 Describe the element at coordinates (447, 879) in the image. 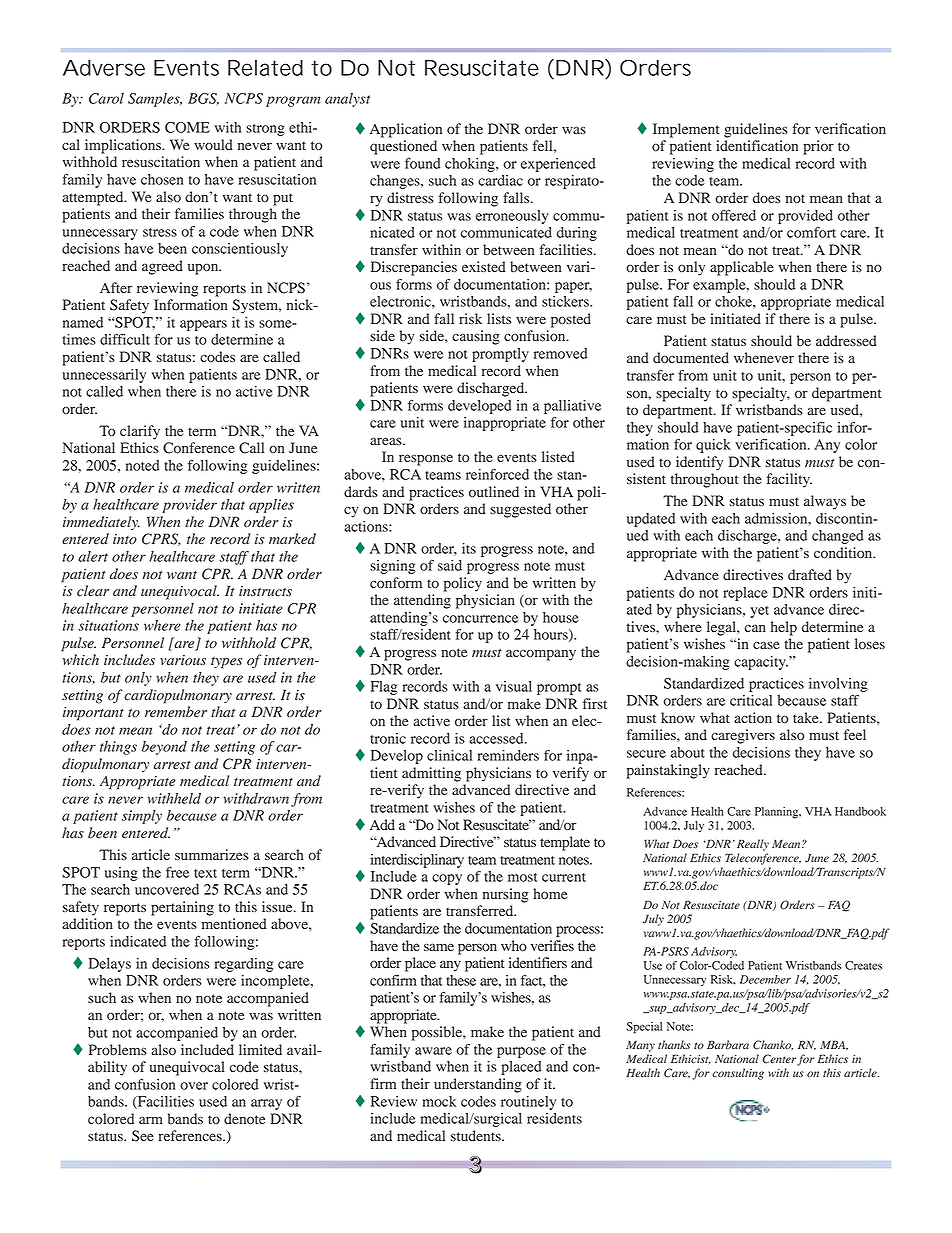

I see `copy` at that location.
